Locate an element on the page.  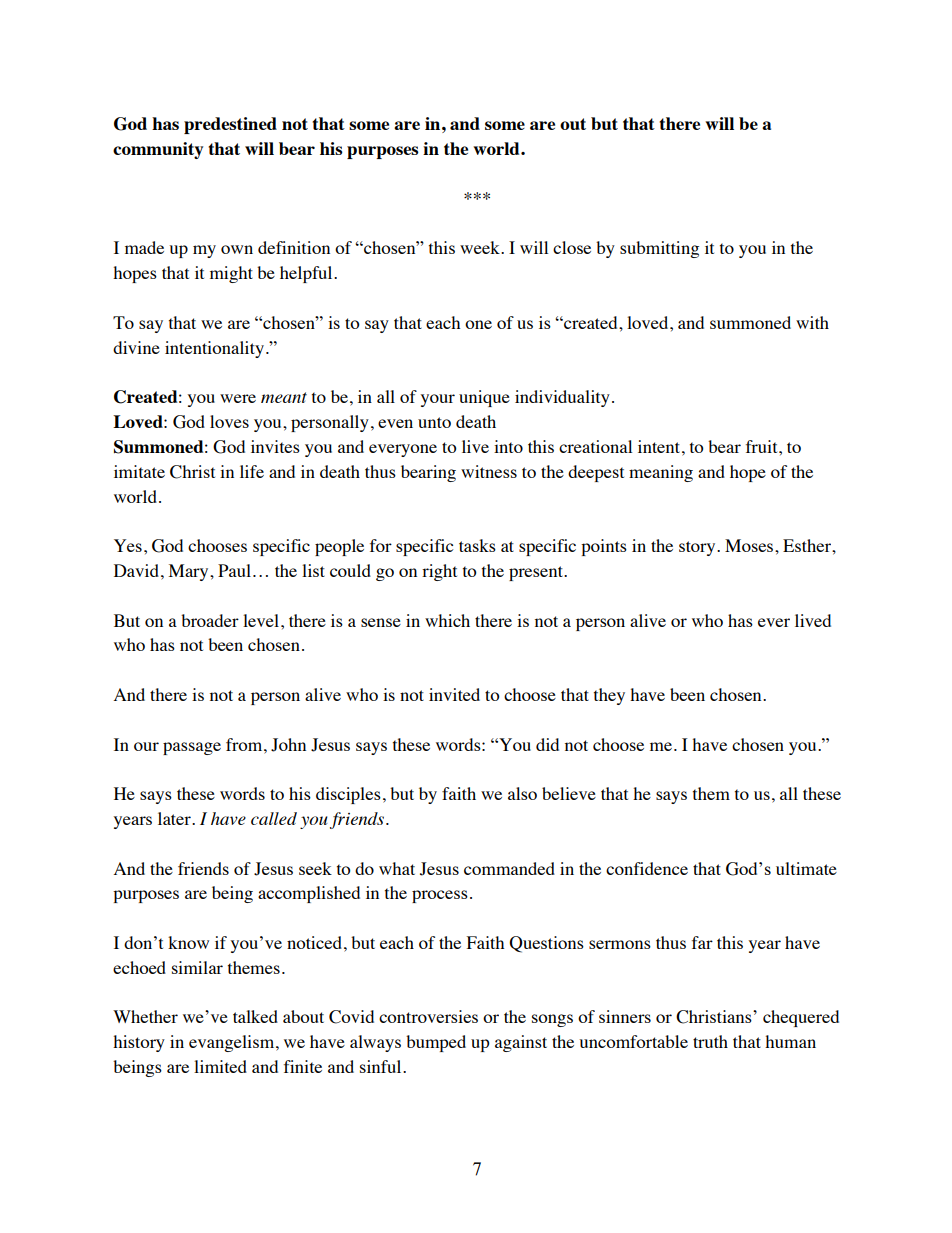
week is located at coordinates (481, 247).
